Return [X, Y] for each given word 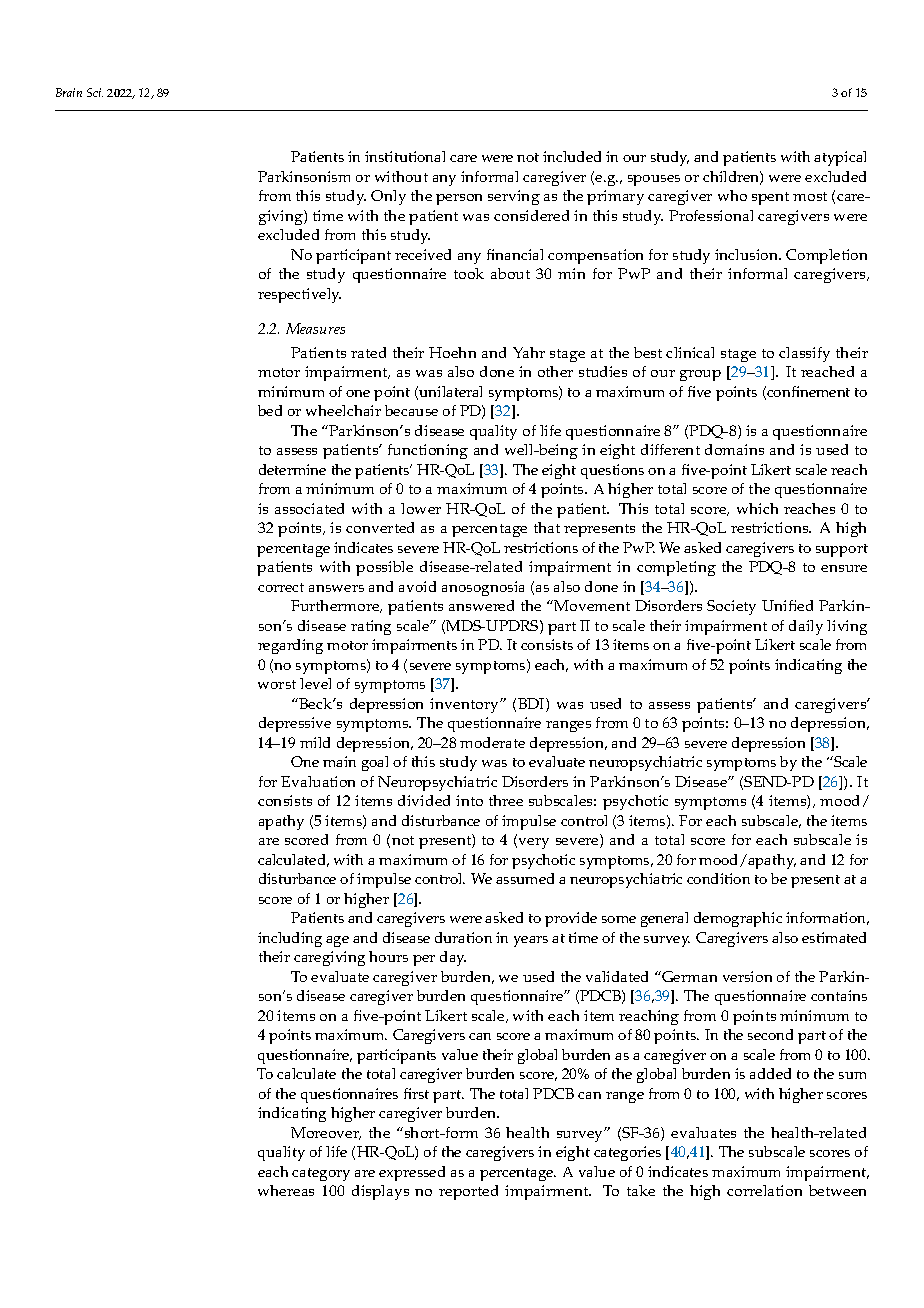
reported [468, 1192]
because [411, 410]
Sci [95, 92]
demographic [738, 919]
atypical [840, 158]
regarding [290, 646]
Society [731, 607]
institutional [405, 156]
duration [463, 937]
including [290, 939]
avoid [417, 586]
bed [270, 410]
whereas [286, 1190]
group [700, 375]
